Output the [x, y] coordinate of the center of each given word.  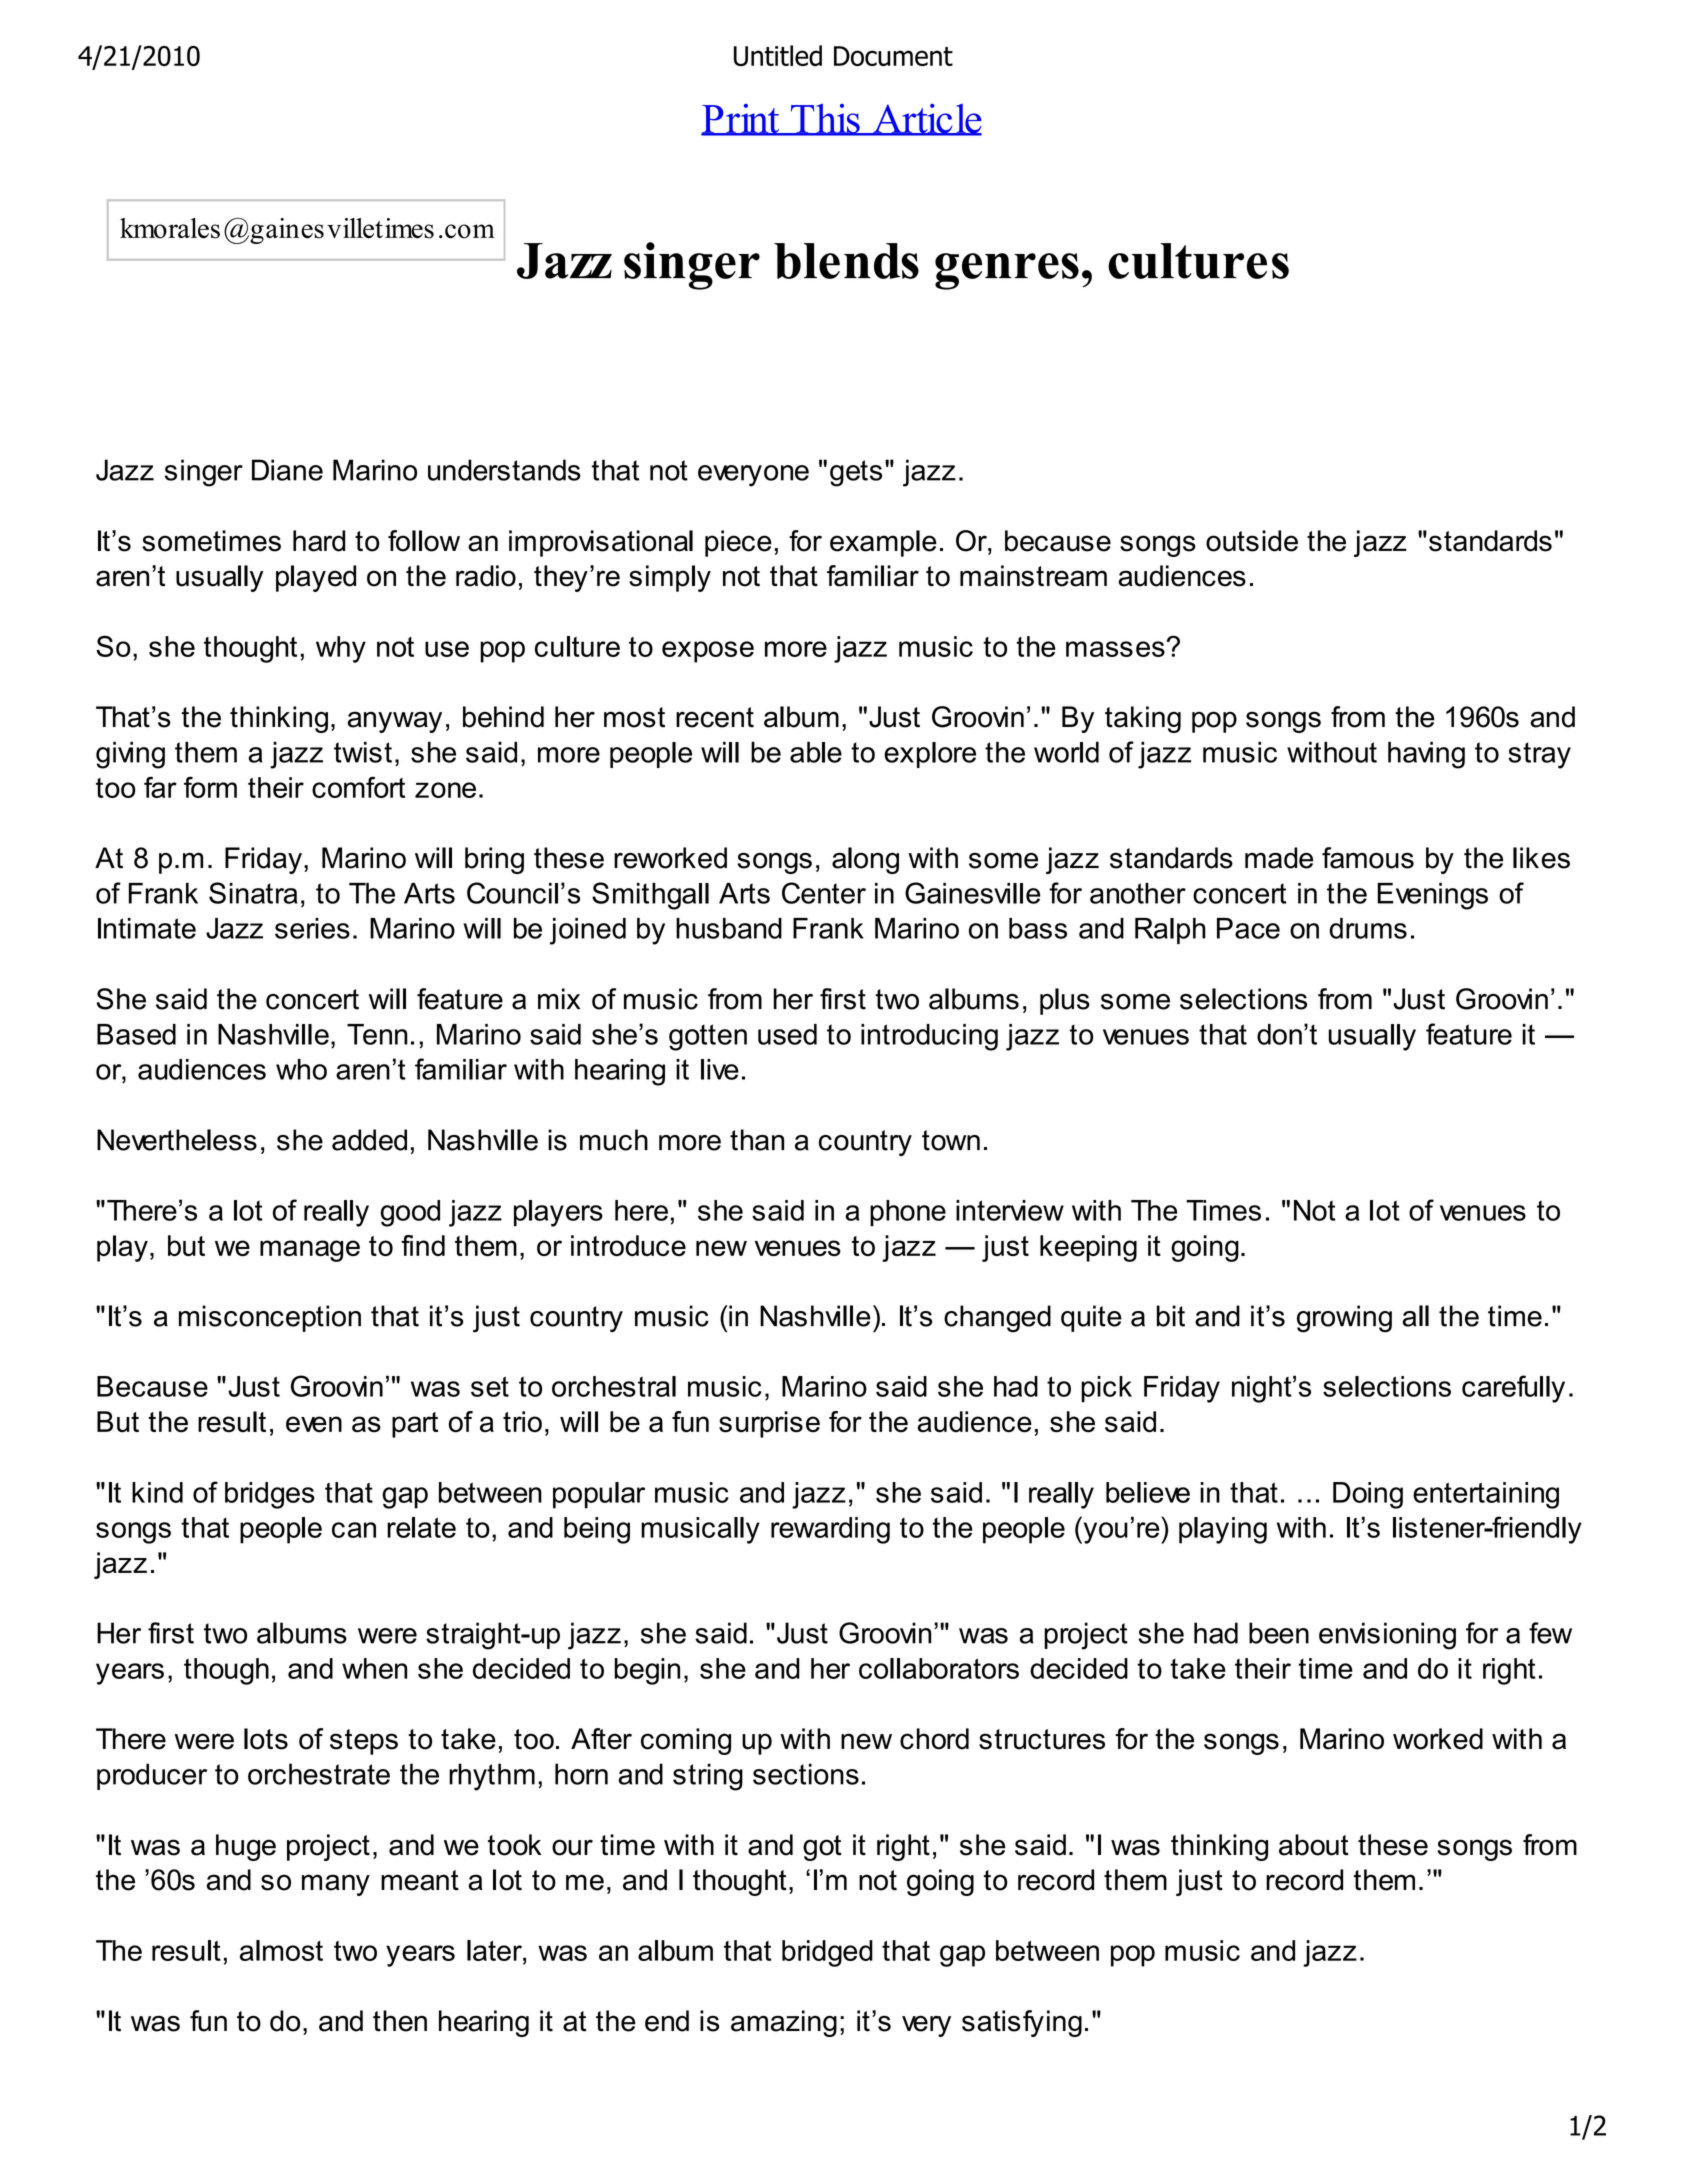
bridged [827, 1953]
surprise [769, 1424]
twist [363, 752]
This [825, 120]
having [1426, 755]
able [816, 752]
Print [741, 120]
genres [1007, 271]
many [336, 1885]
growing [1344, 1319]
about [1314, 1845]
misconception [270, 1318]
